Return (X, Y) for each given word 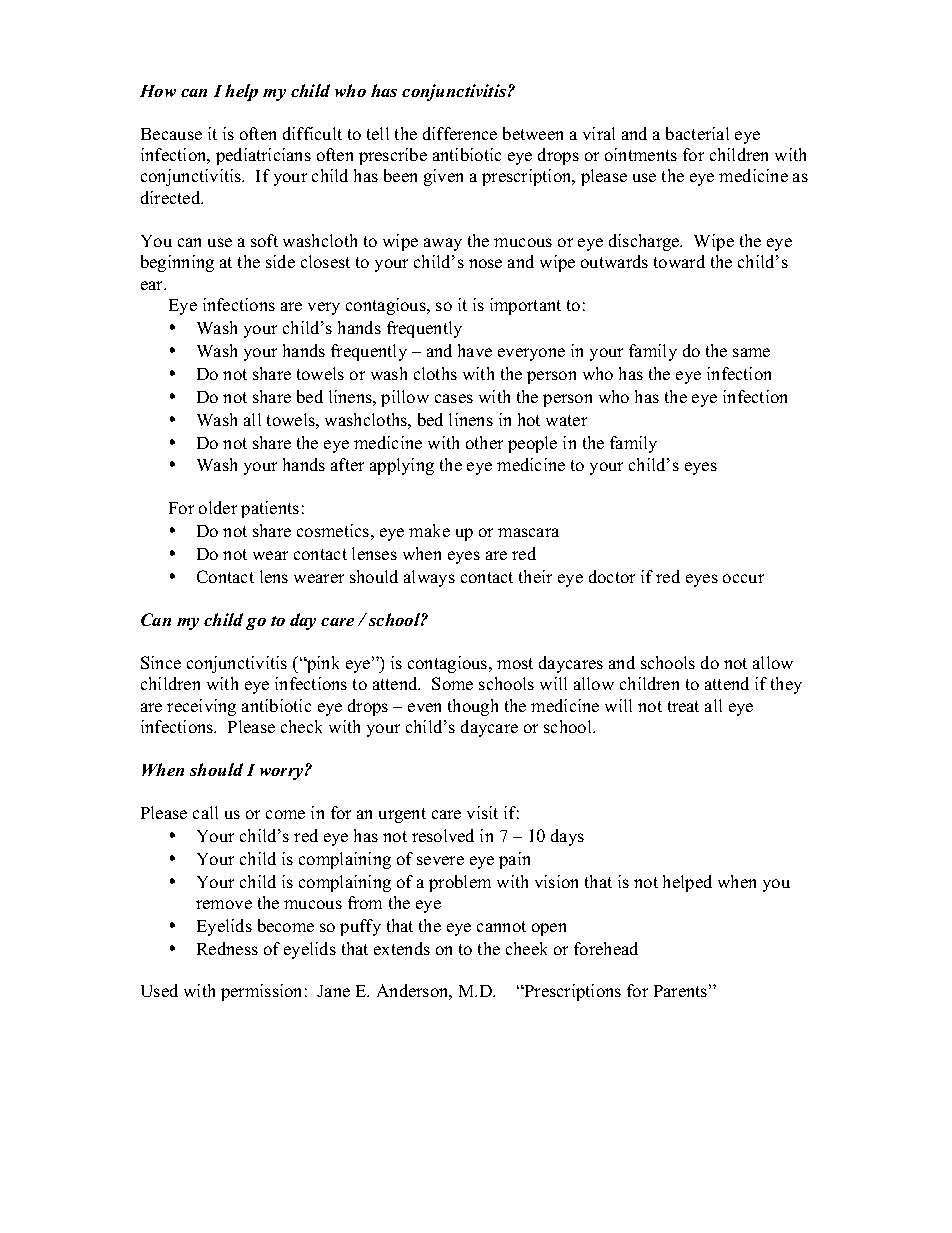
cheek (526, 948)
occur (743, 578)
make (429, 530)
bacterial (697, 133)
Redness (227, 948)
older (218, 507)
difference (460, 133)
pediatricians (263, 156)
